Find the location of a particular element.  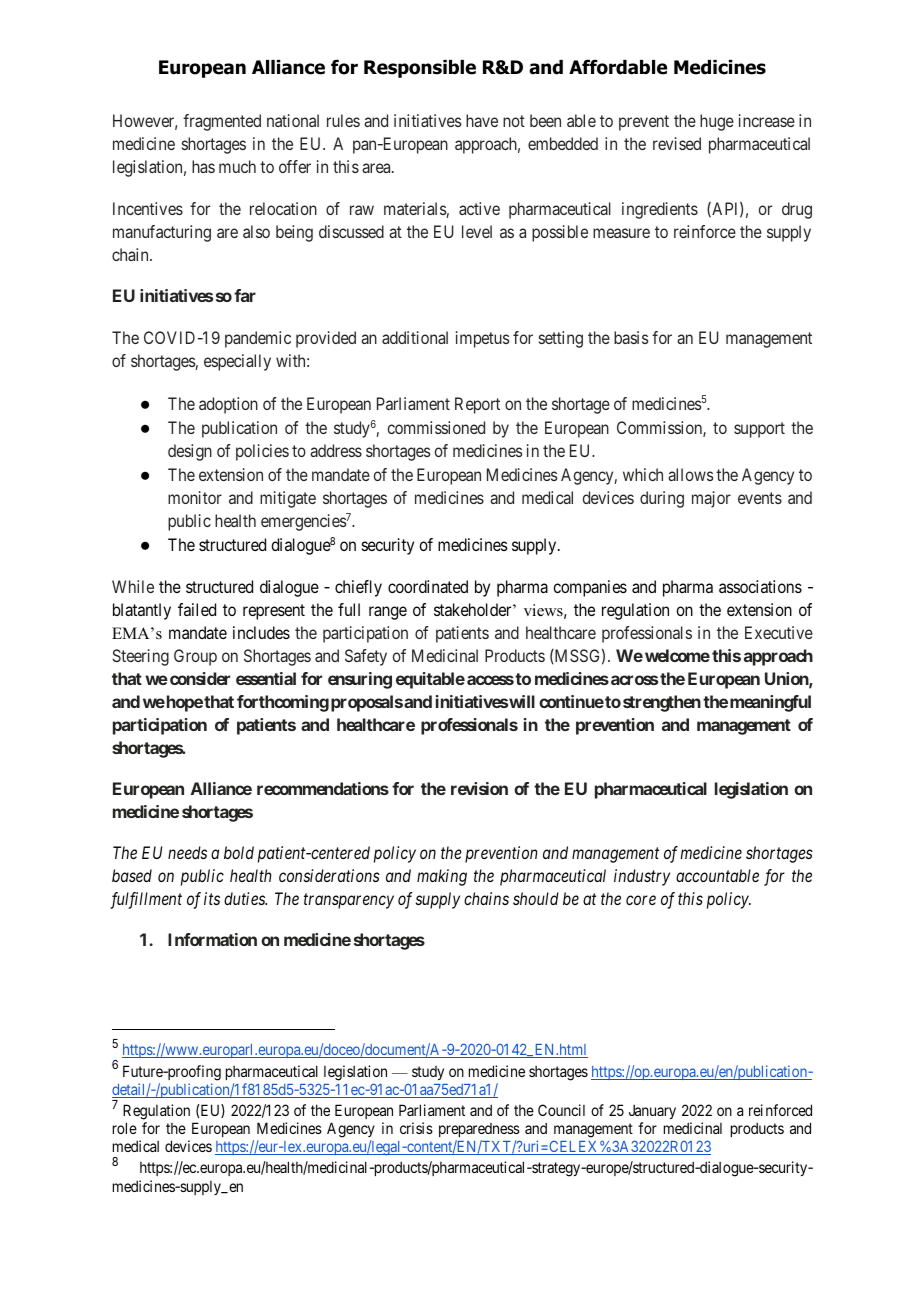

especially is located at coordinates (237, 362).
